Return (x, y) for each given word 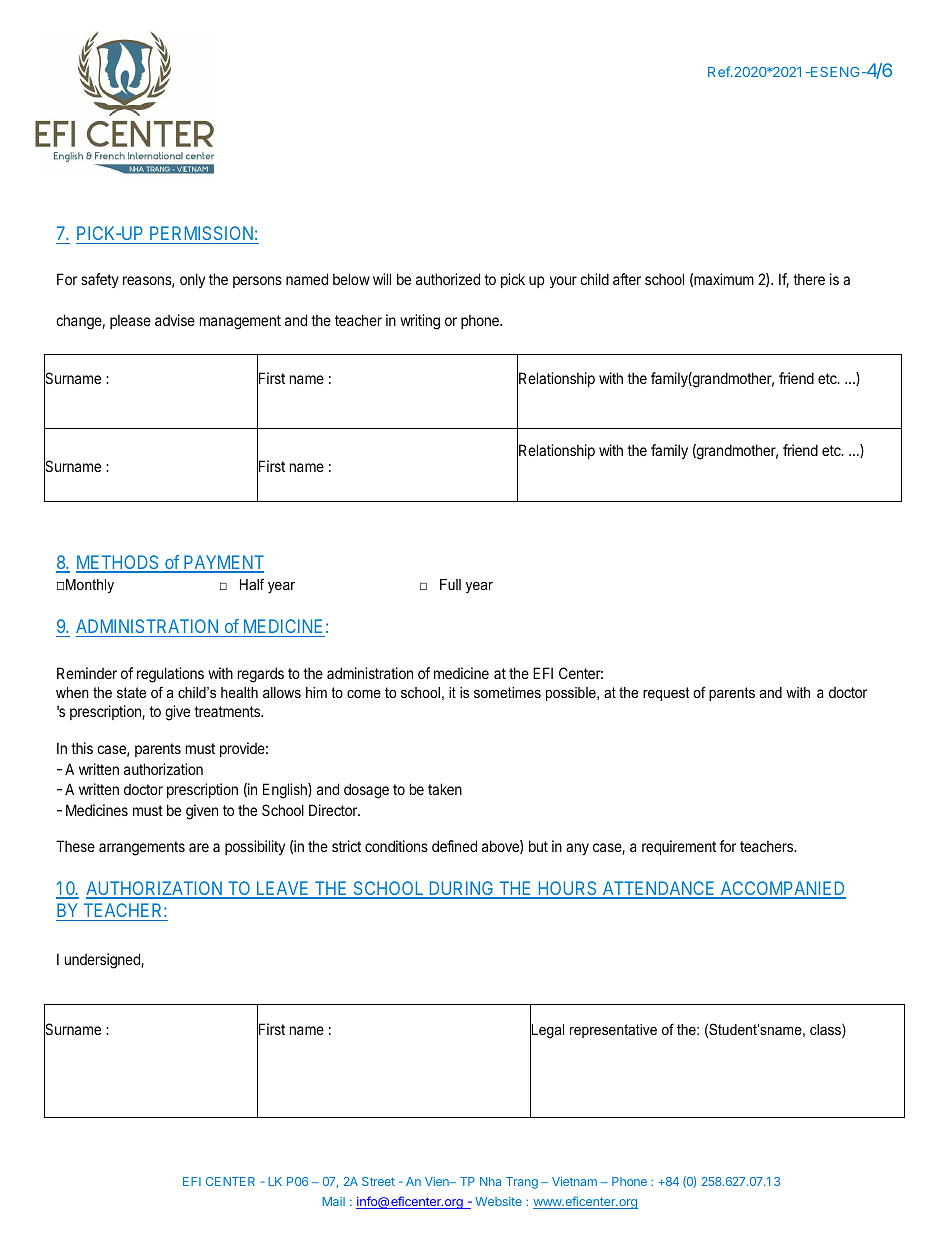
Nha (490, 1181)
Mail (333, 1201)
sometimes (507, 692)
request (666, 694)
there (809, 279)
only (192, 280)
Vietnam (574, 1181)
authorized (448, 279)
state (131, 692)
